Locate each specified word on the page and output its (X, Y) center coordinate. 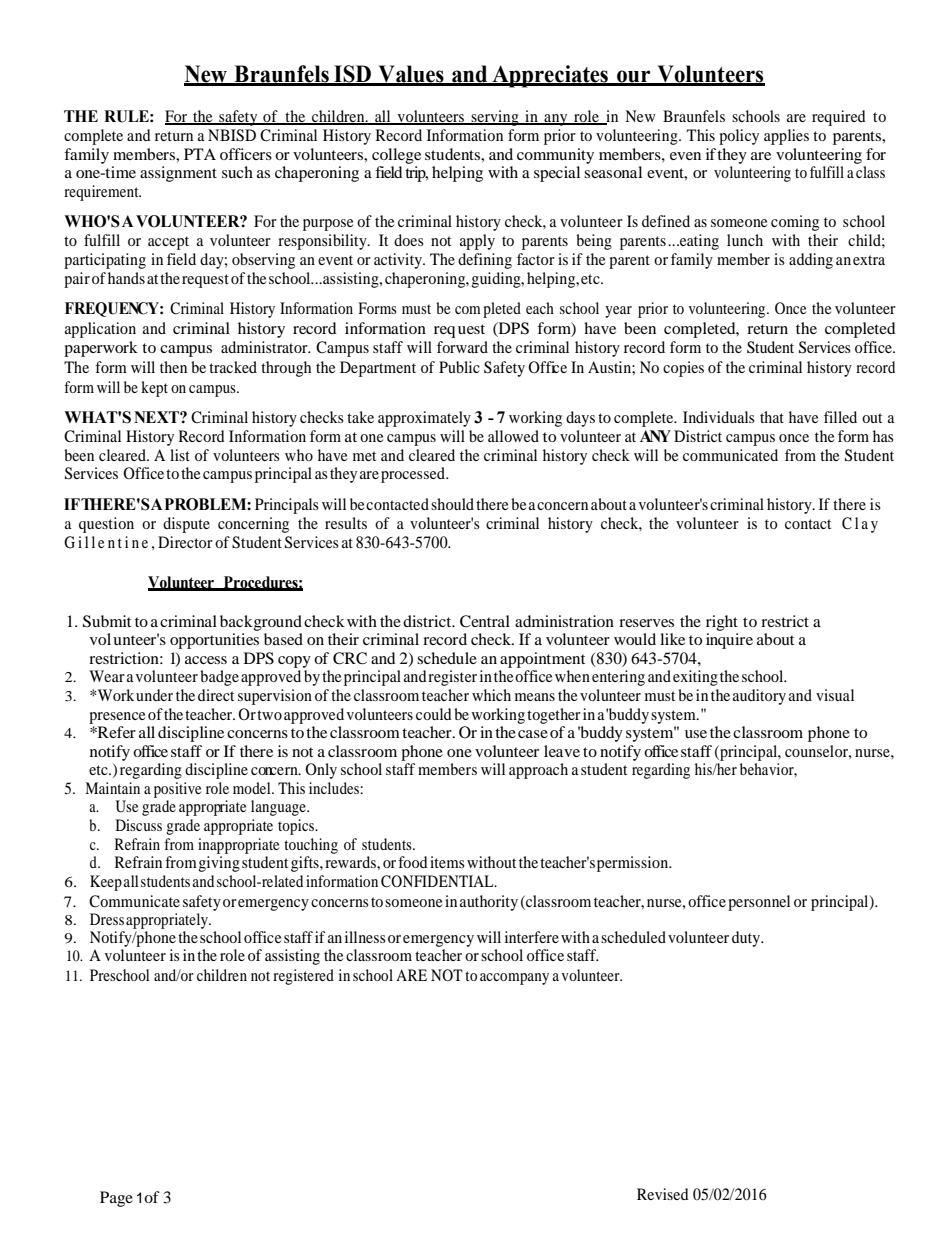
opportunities (214, 641)
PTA (200, 154)
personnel (759, 903)
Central (485, 621)
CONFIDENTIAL (438, 881)
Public (459, 367)
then (173, 367)
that (772, 417)
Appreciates (550, 76)
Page (116, 1199)
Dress (107, 919)
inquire (729, 641)
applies (786, 137)
